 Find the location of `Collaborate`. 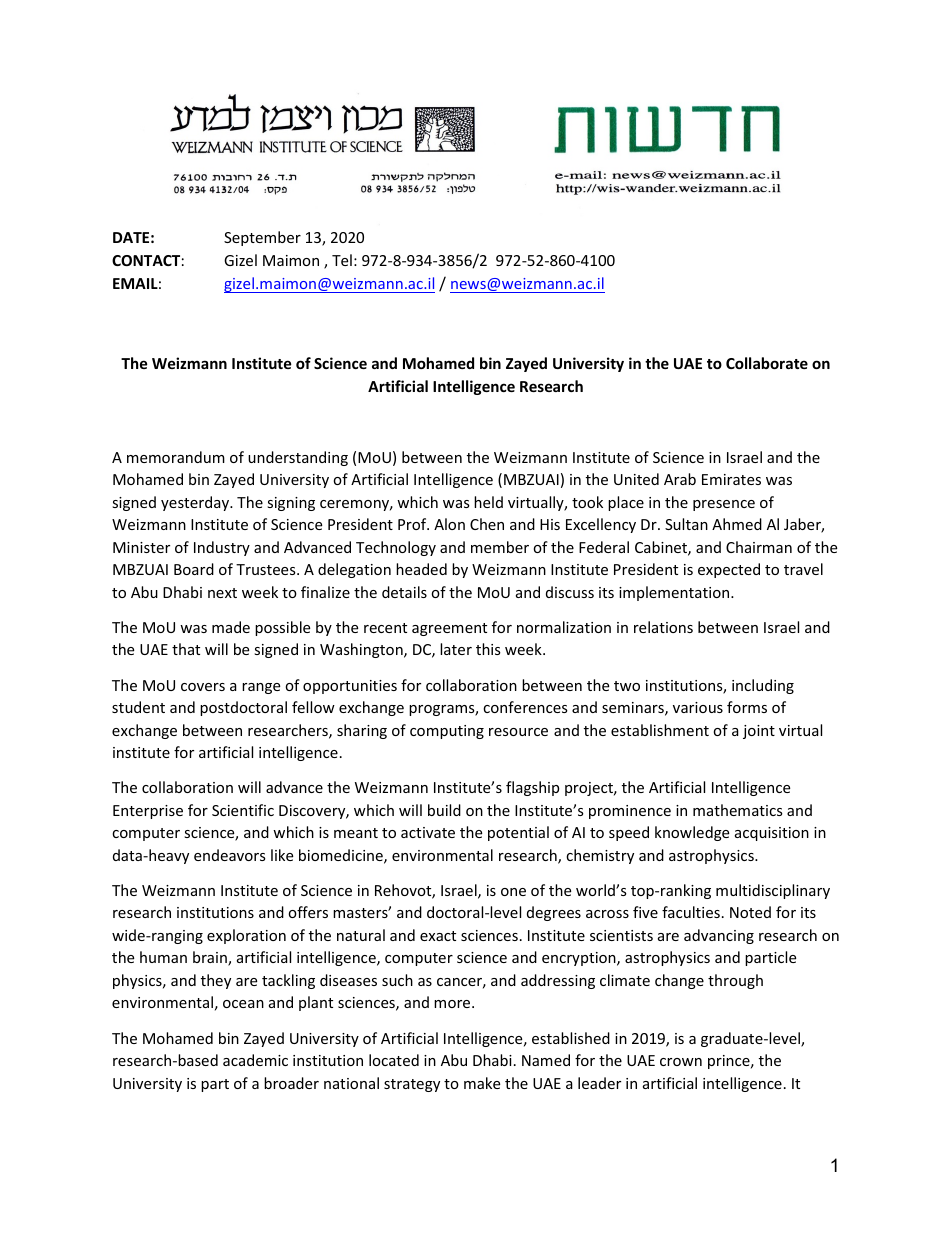

Collaborate is located at coordinates (767, 363).
